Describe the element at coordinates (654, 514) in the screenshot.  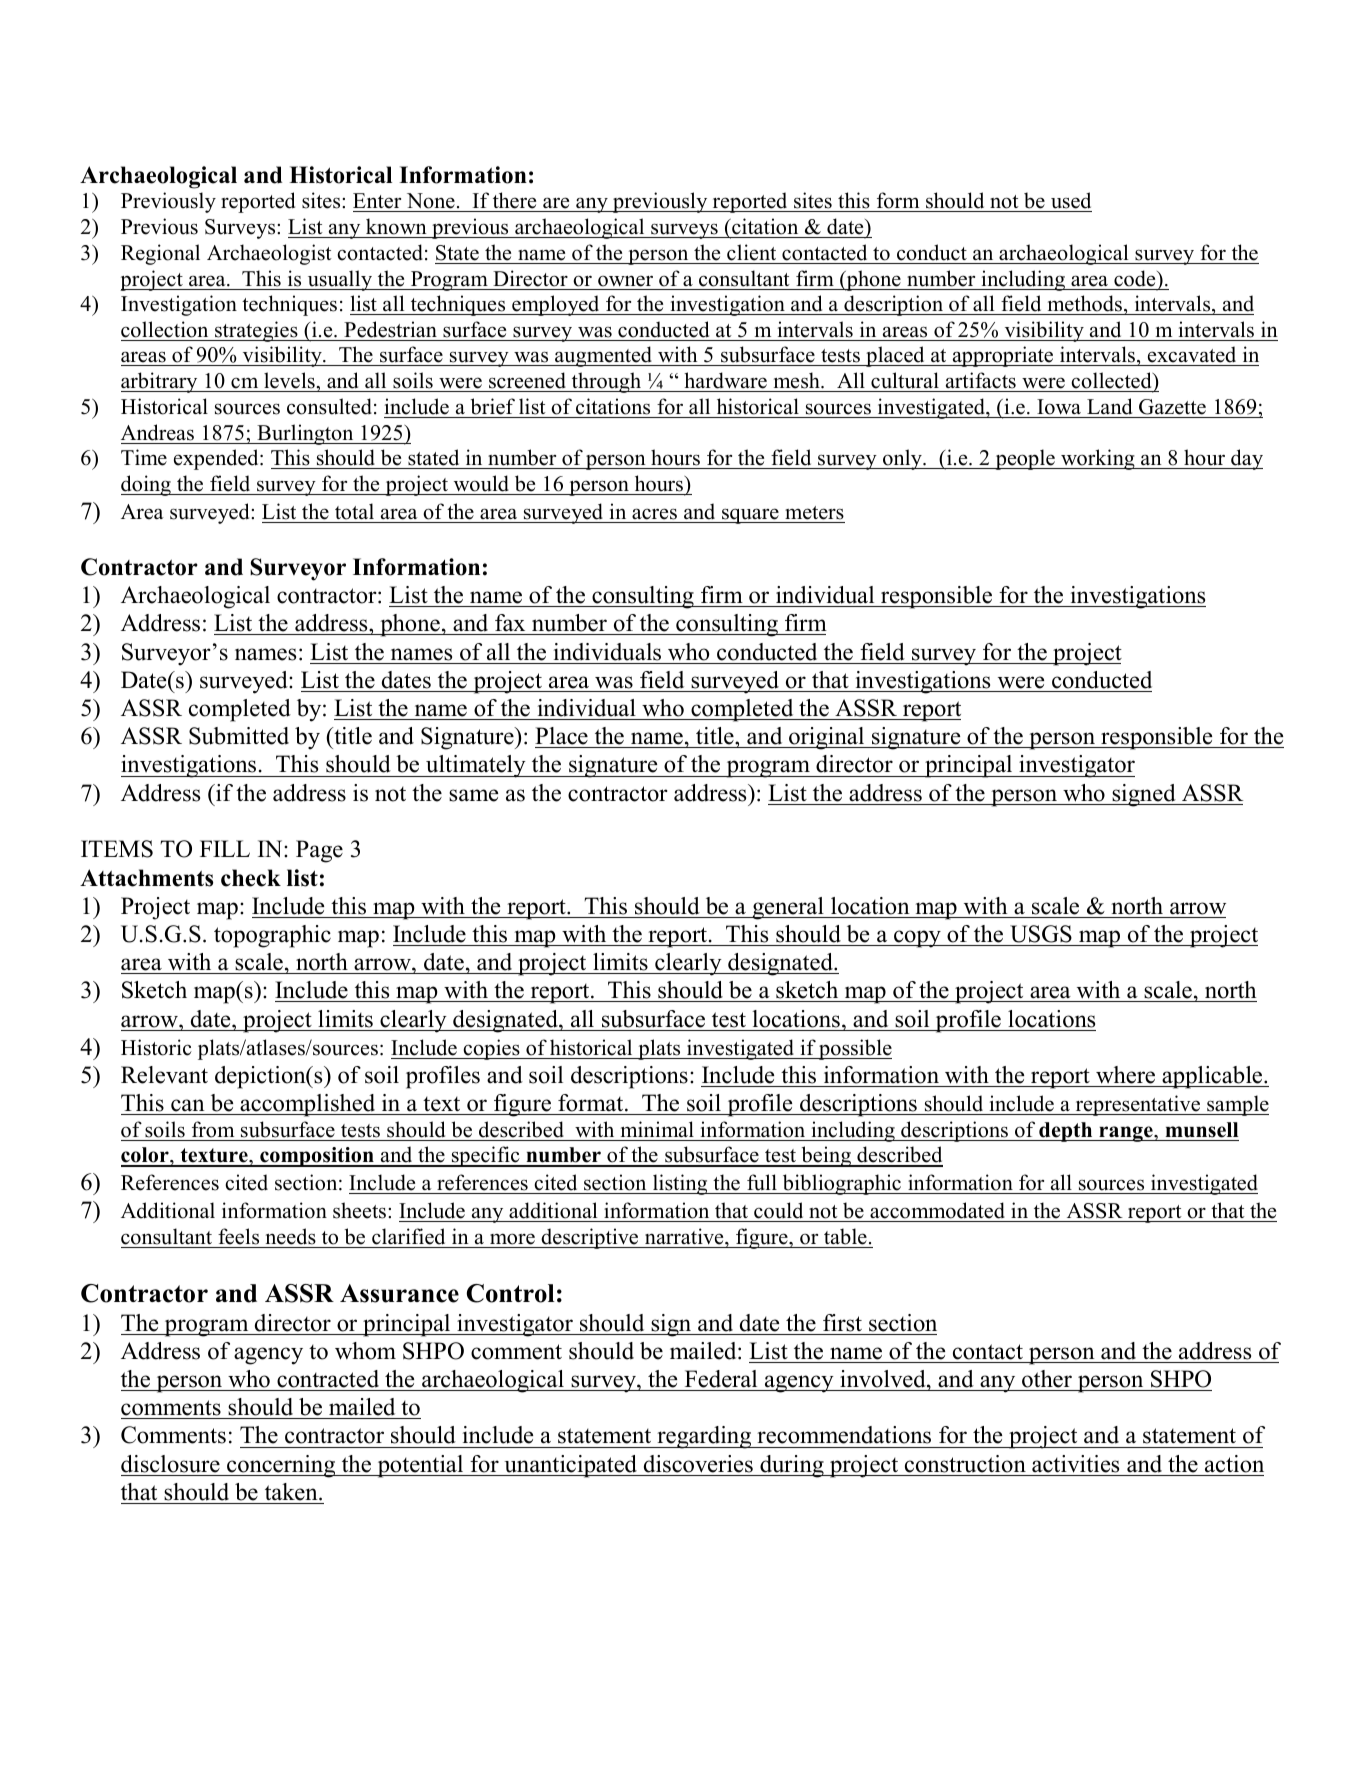
I see `acres` at that location.
